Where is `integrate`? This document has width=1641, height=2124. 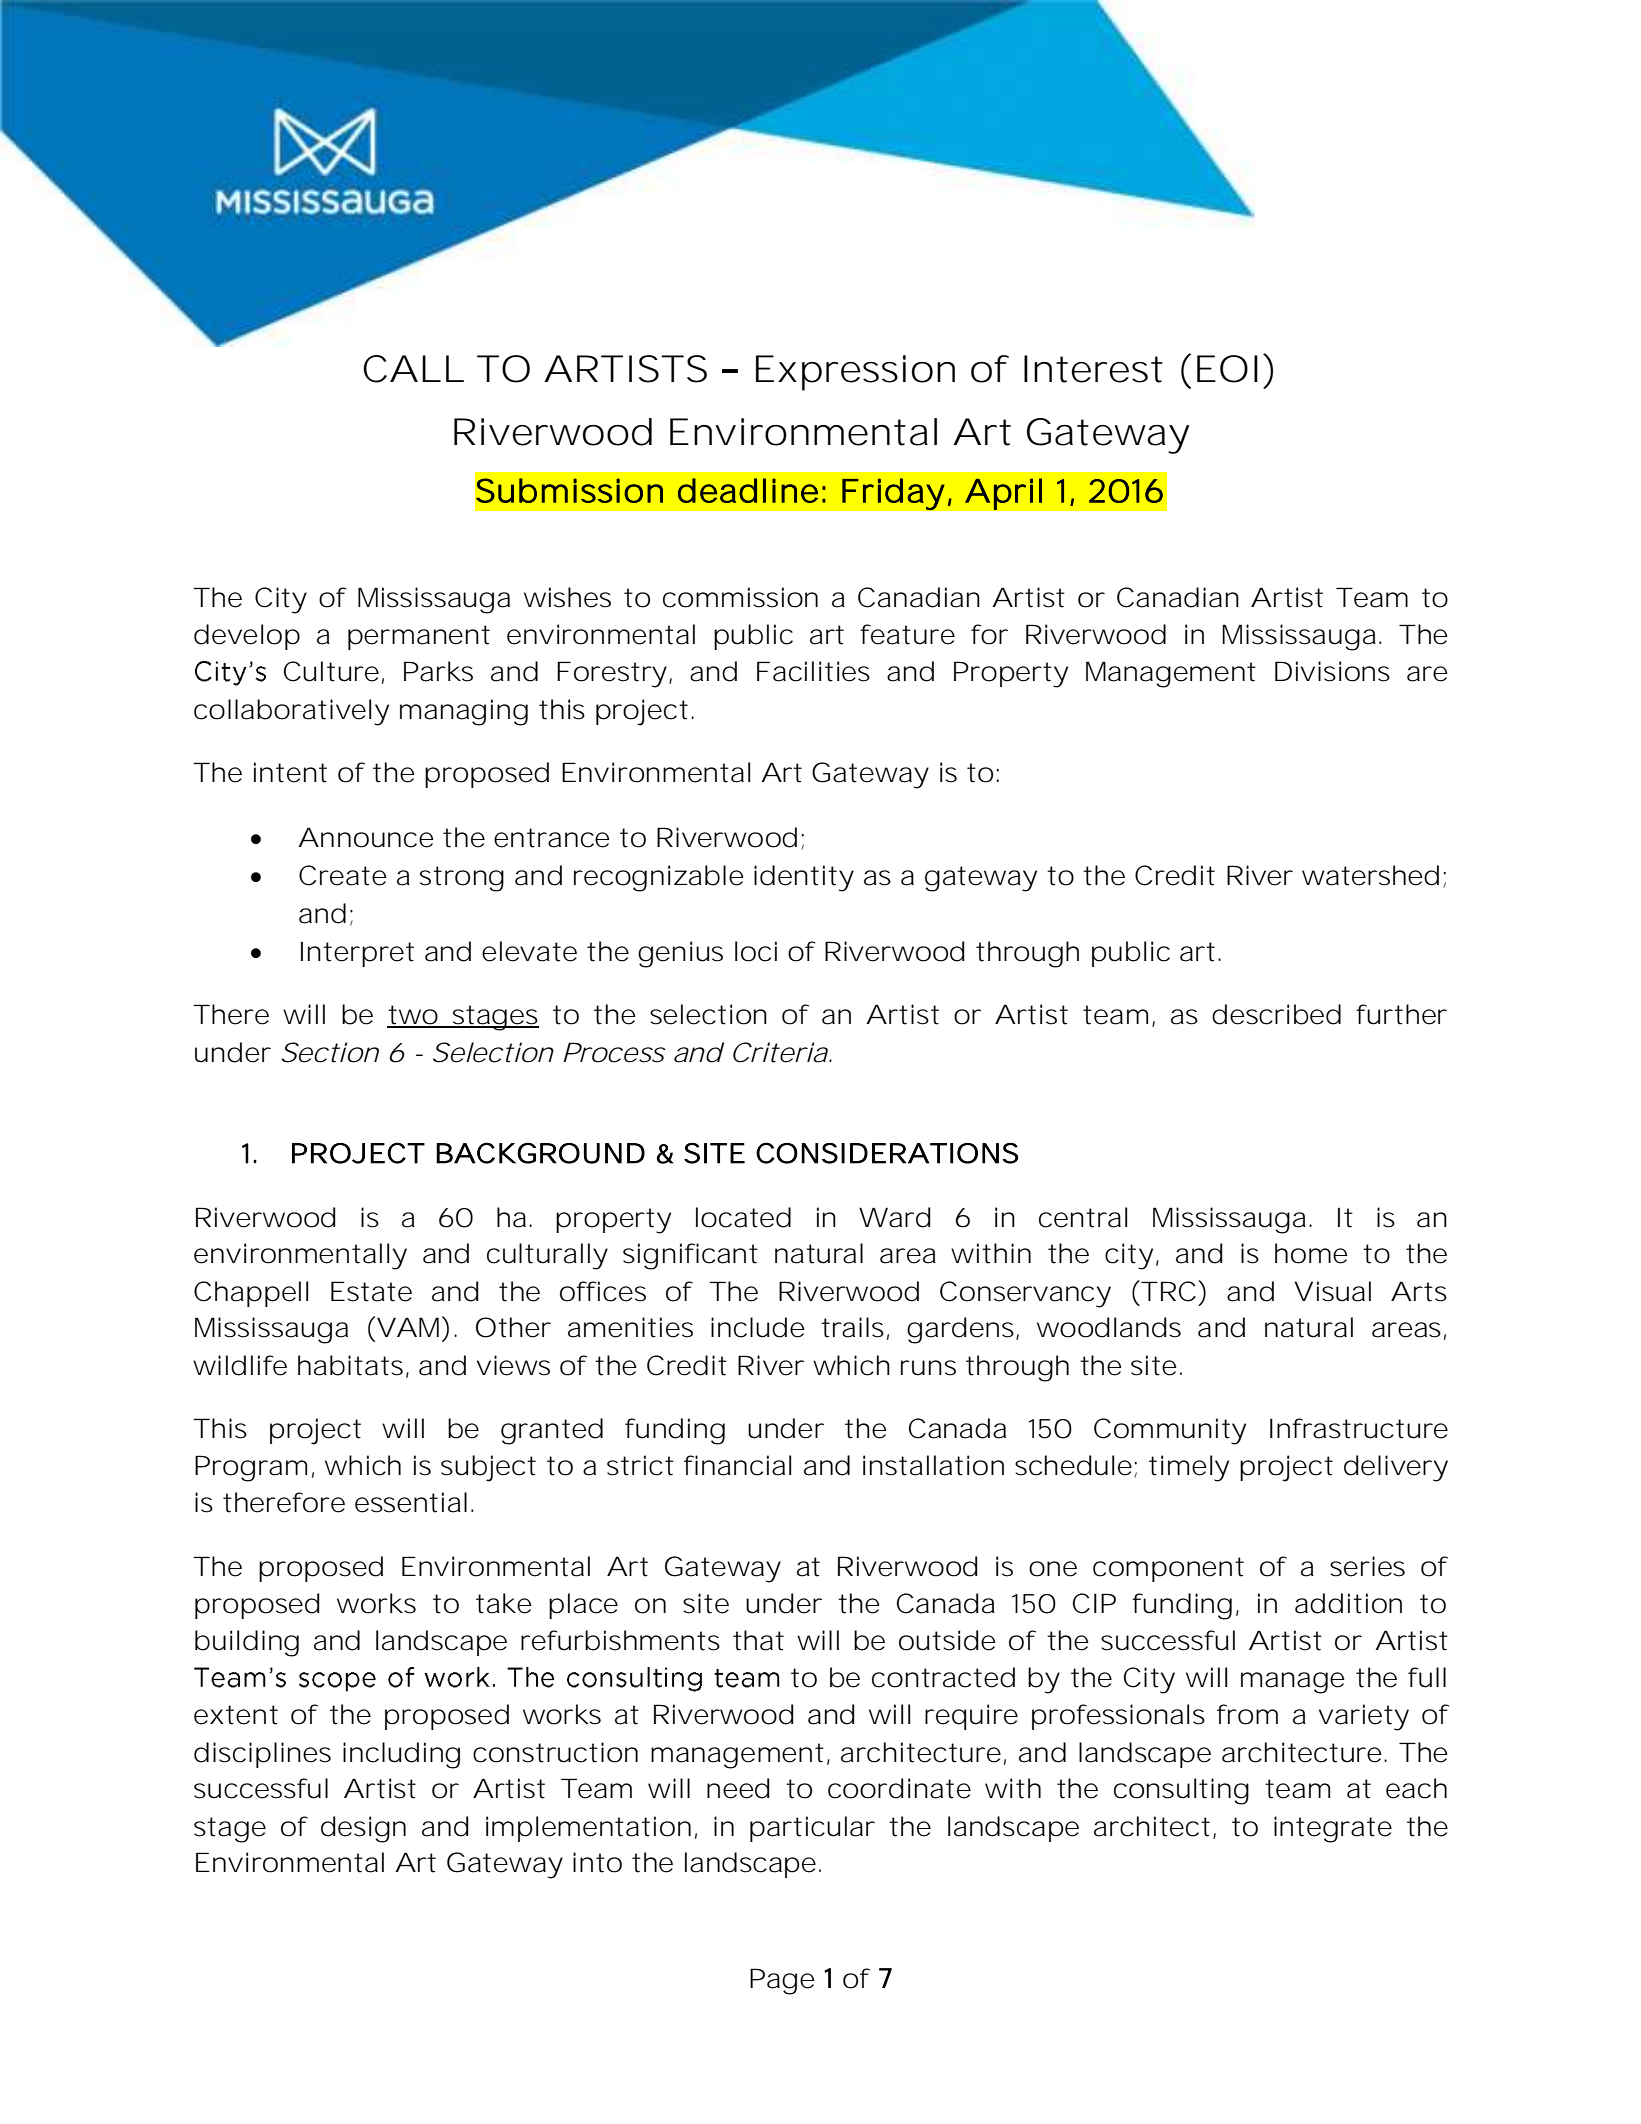
integrate is located at coordinates (1333, 1829).
